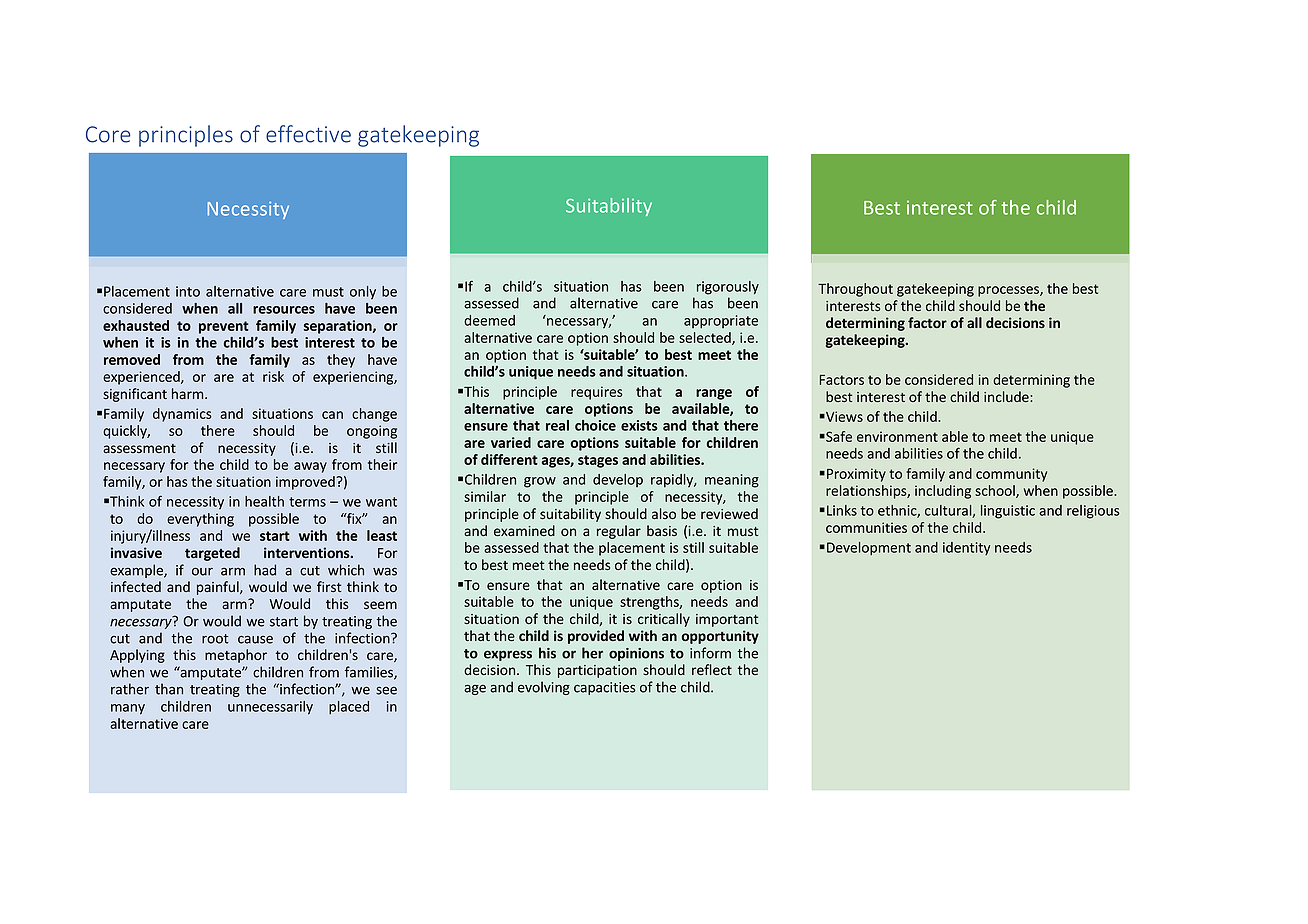  Describe the element at coordinates (540, 482) in the screenshot. I see `grow` at that location.
